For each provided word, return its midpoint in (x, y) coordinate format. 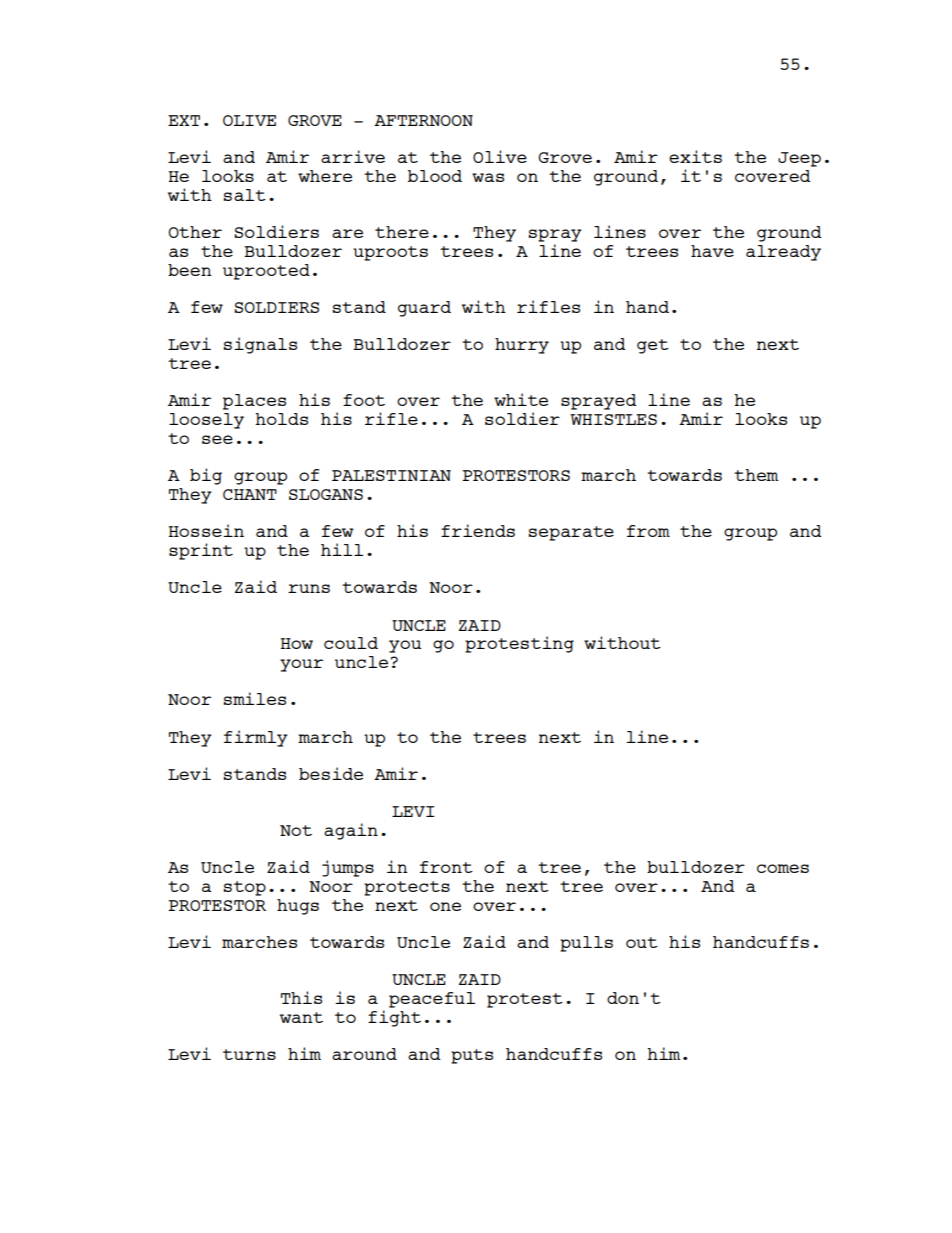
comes (783, 868)
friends (478, 530)
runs (309, 588)
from (648, 531)
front (446, 867)
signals (260, 345)
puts (472, 1056)
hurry (522, 346)
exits (695, 156)
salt (245, 195)
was (488, 177)
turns (249, 1054)
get (653, 346)
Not (296, 830)
